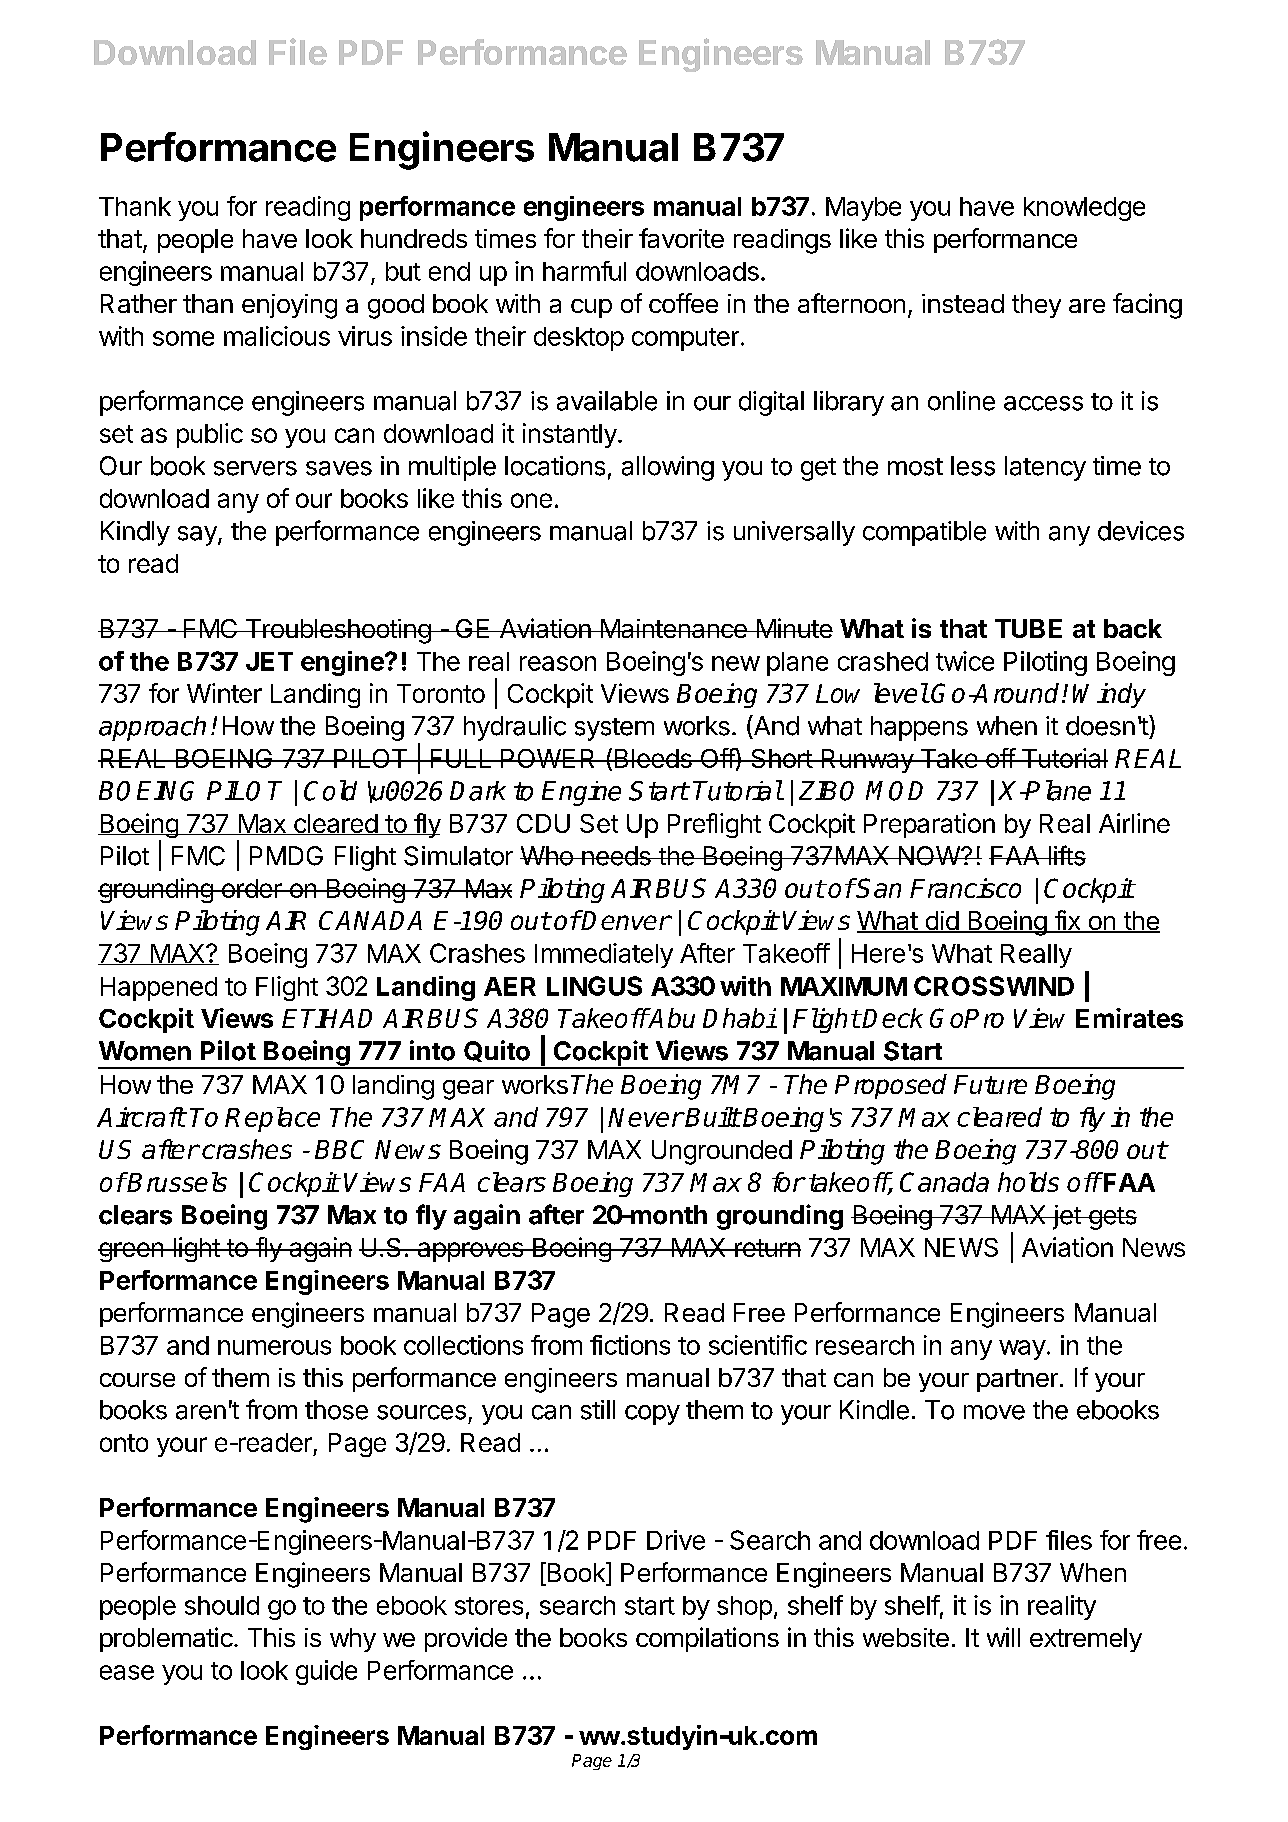 The height and width of the page is (1822, 1288). I want to click on system, so click(614, 729).
